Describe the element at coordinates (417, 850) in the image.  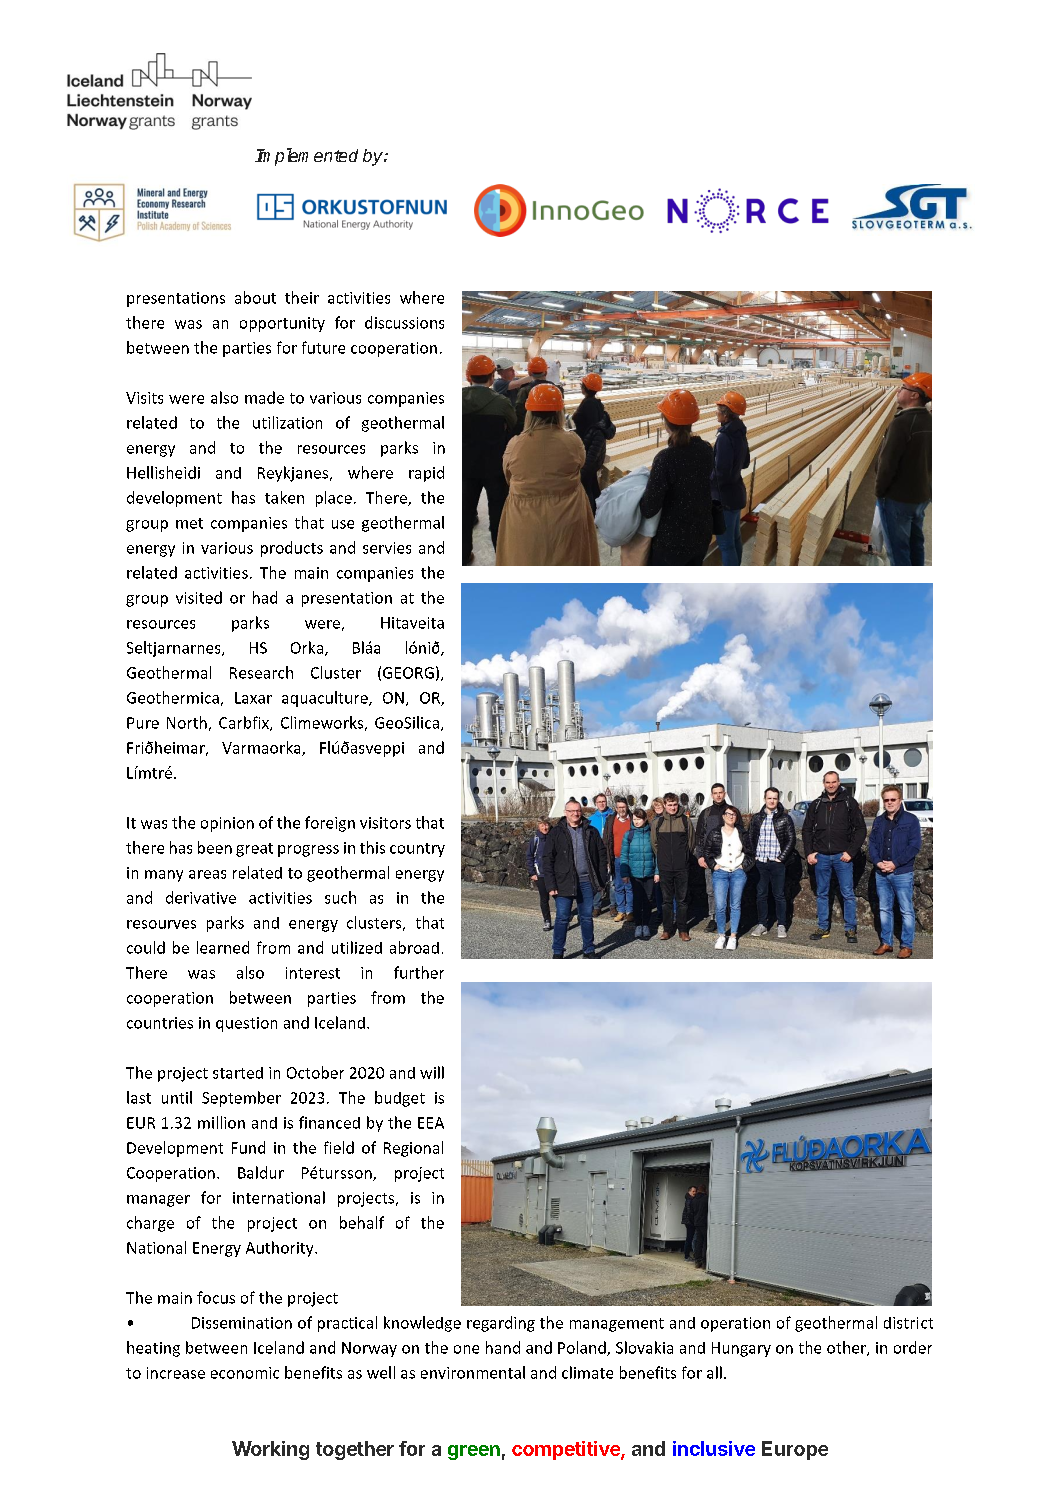
I see `country` at that location.
